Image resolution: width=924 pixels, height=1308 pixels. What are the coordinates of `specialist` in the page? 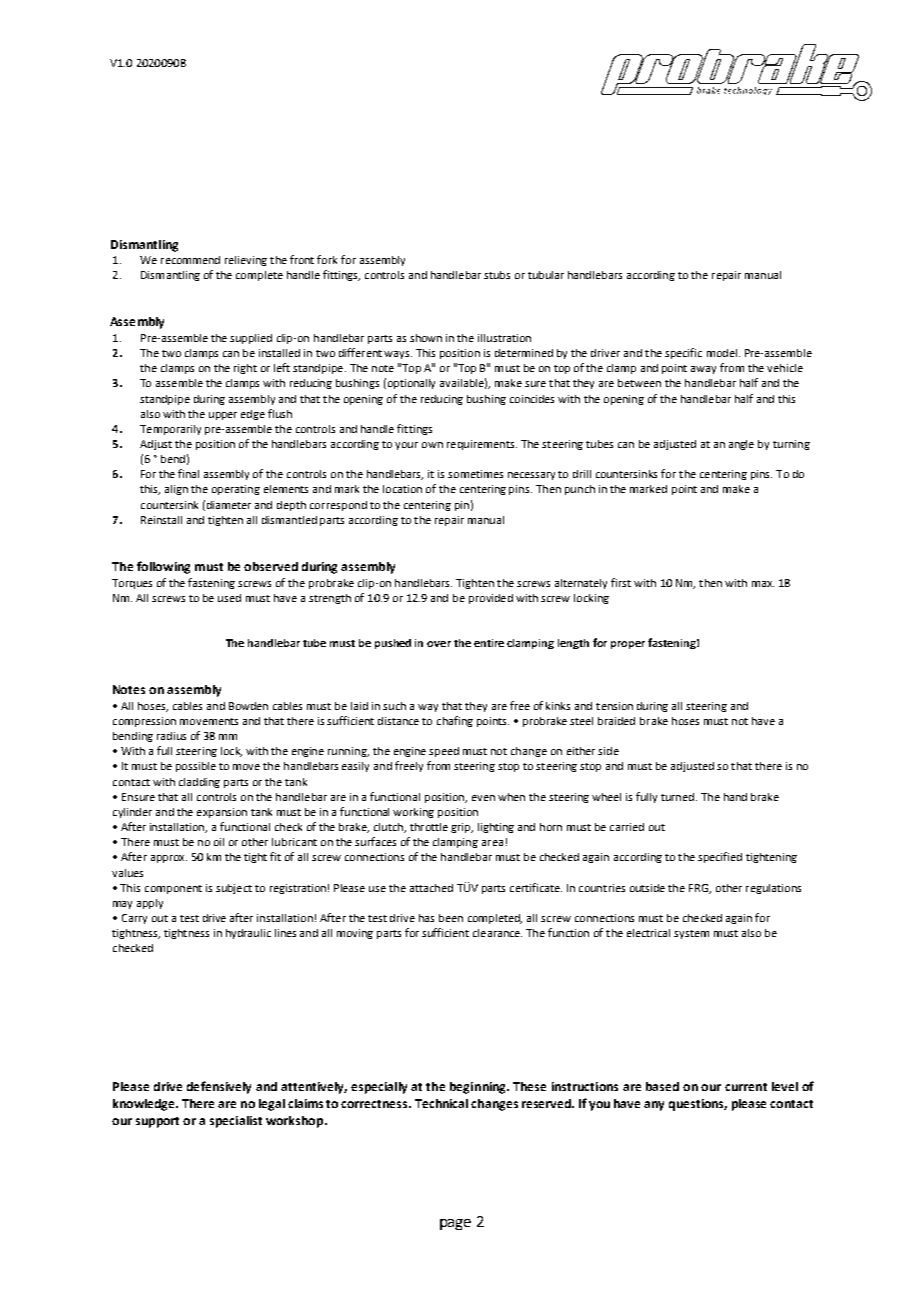 It's located at (236, 1122).
